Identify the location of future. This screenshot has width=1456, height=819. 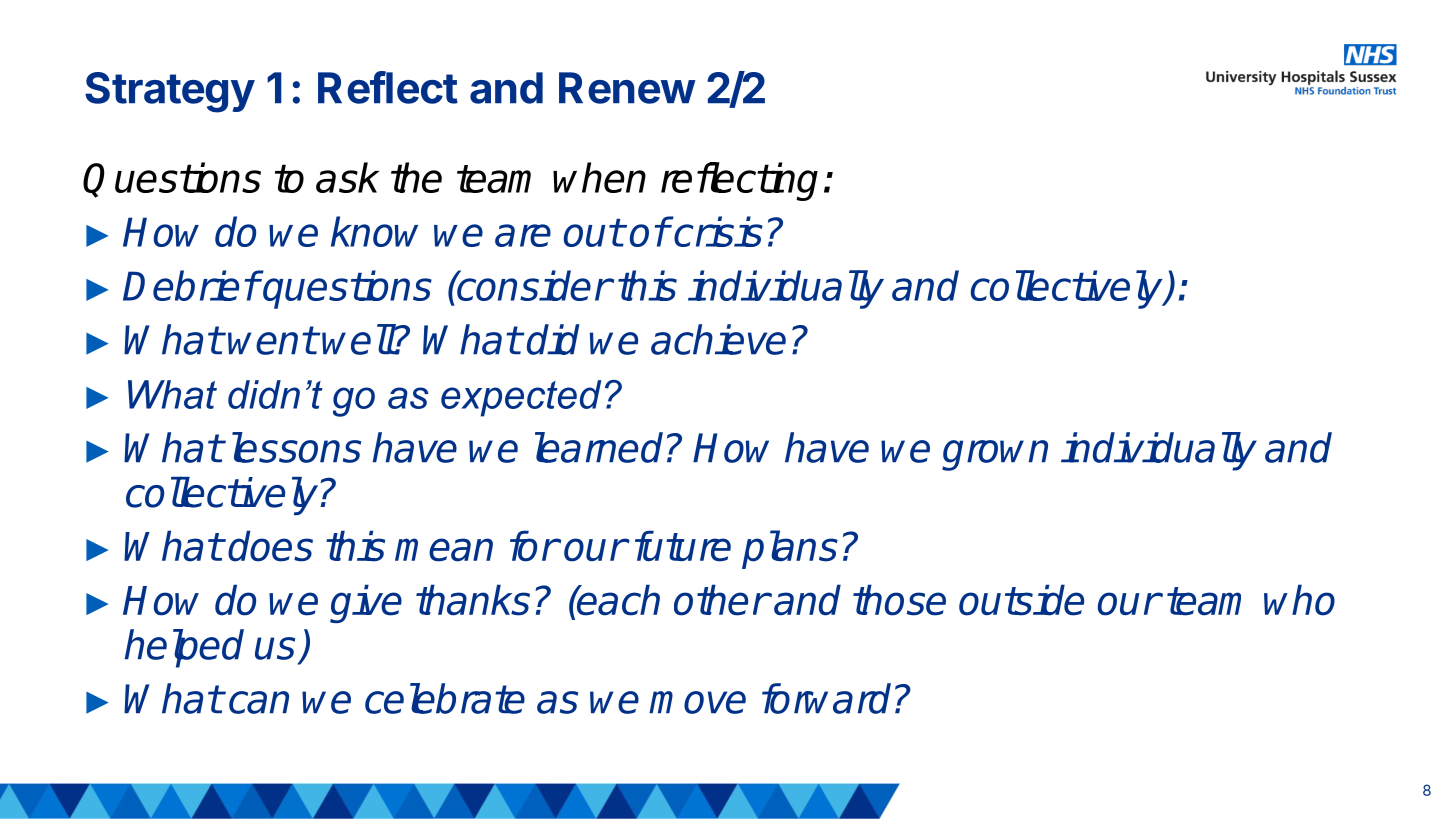
(683, 546).
